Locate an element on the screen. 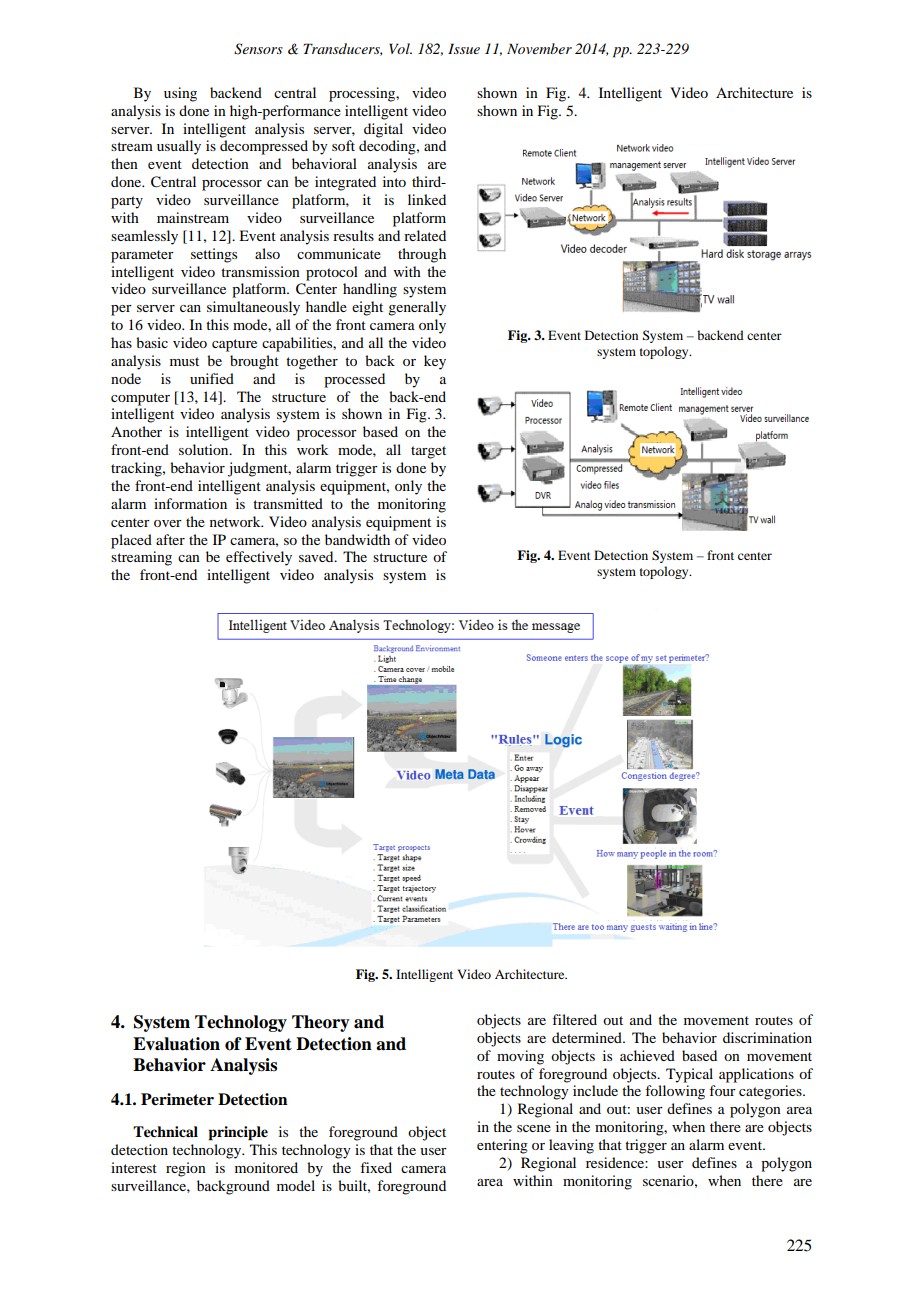 This screenshot has width=924, height=1308. Technical is located at coordinates (165, 1132).
